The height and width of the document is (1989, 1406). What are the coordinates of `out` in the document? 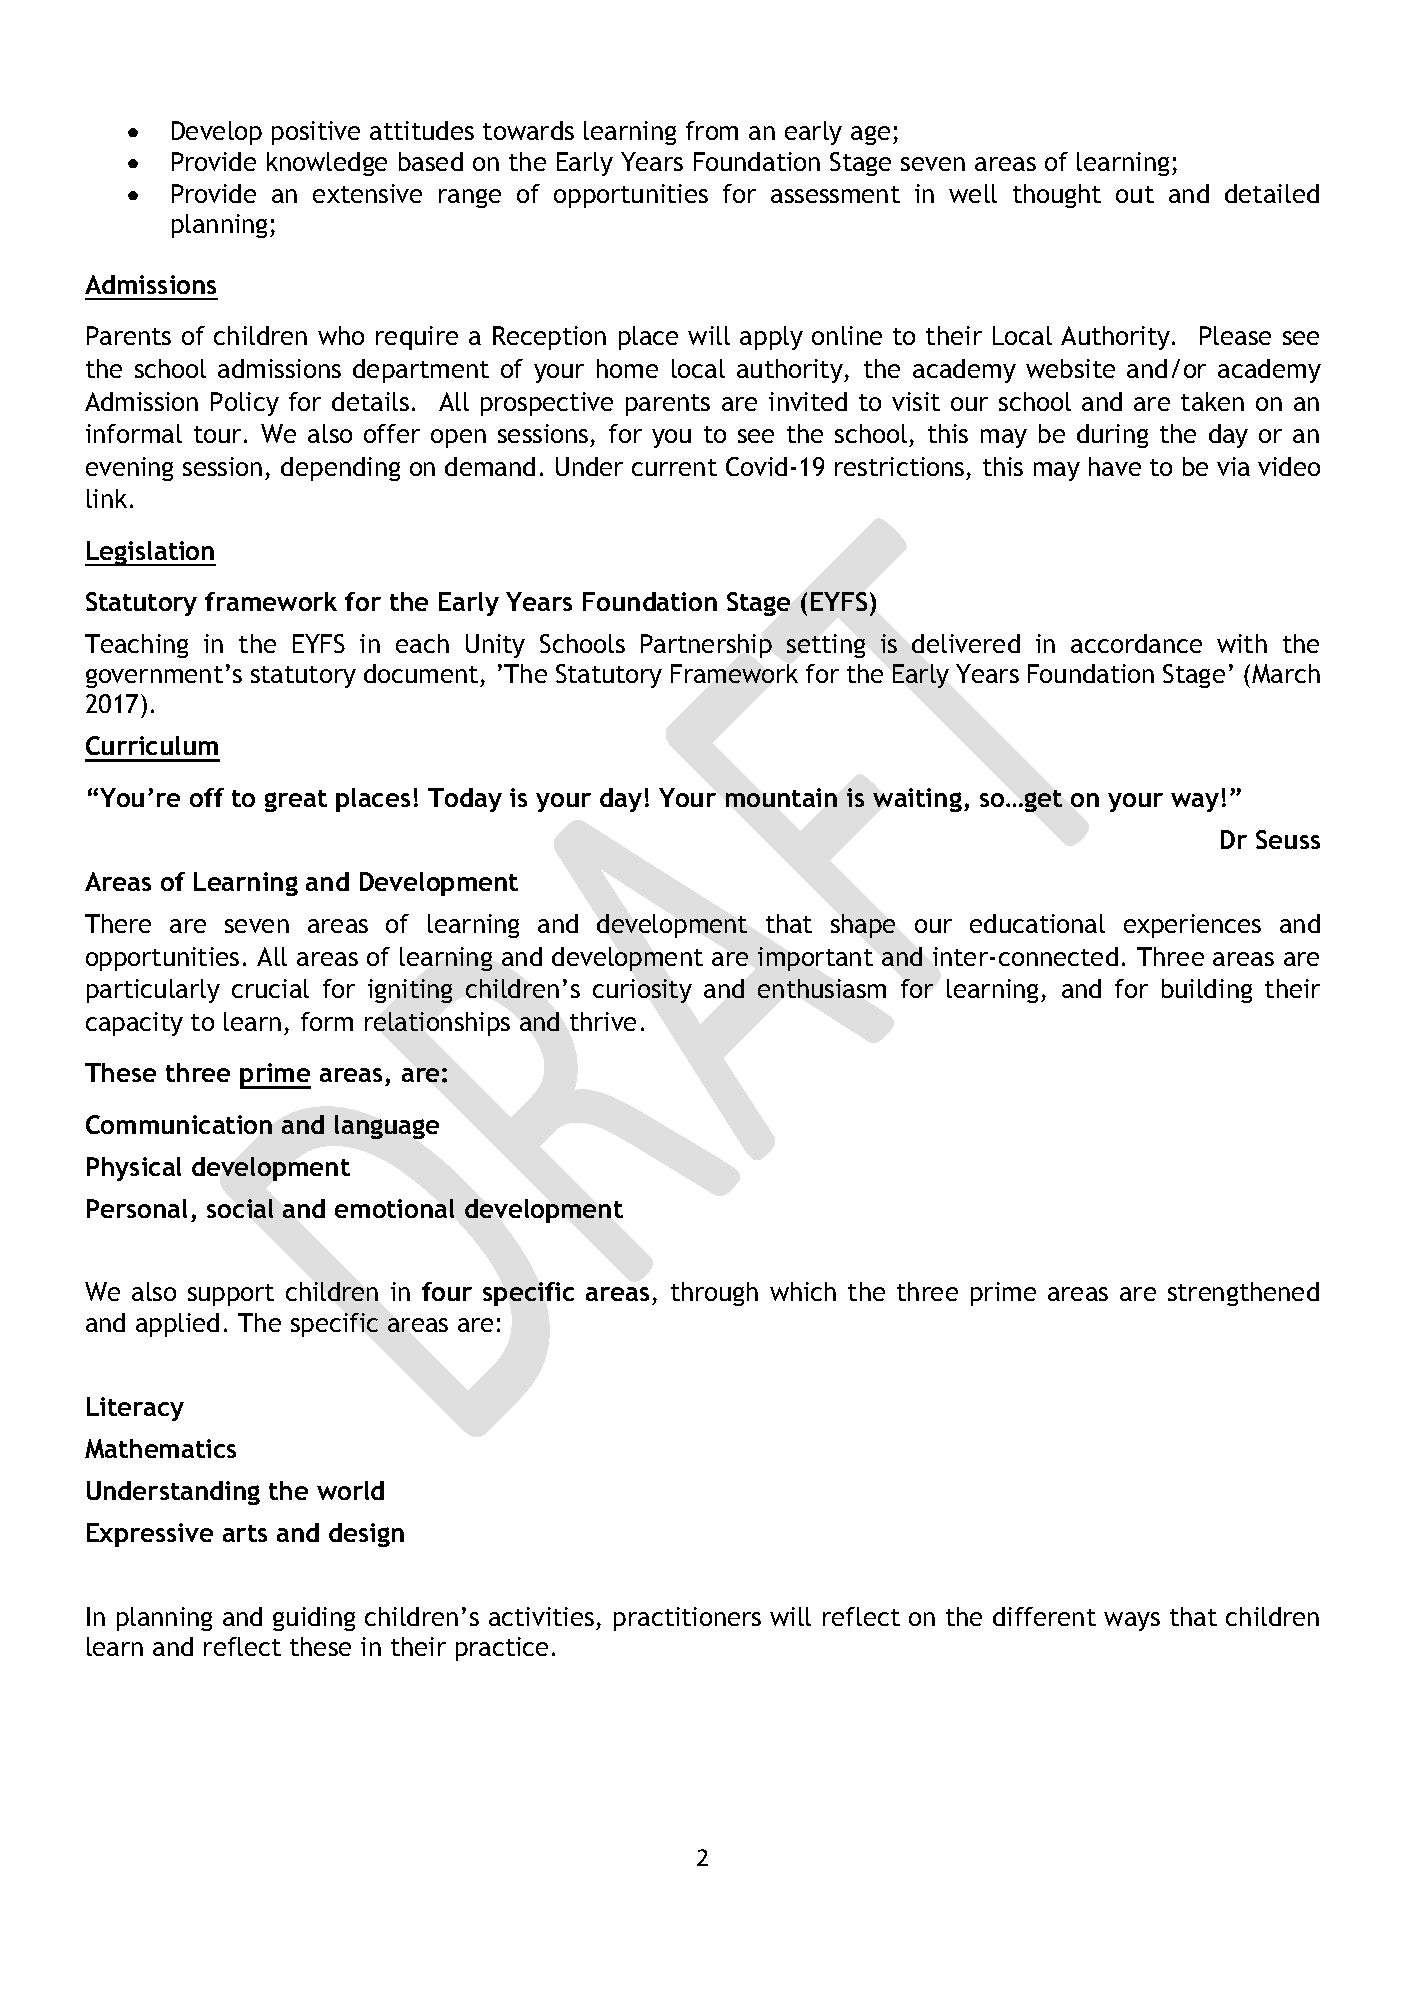 It's located at (1135, 194).
